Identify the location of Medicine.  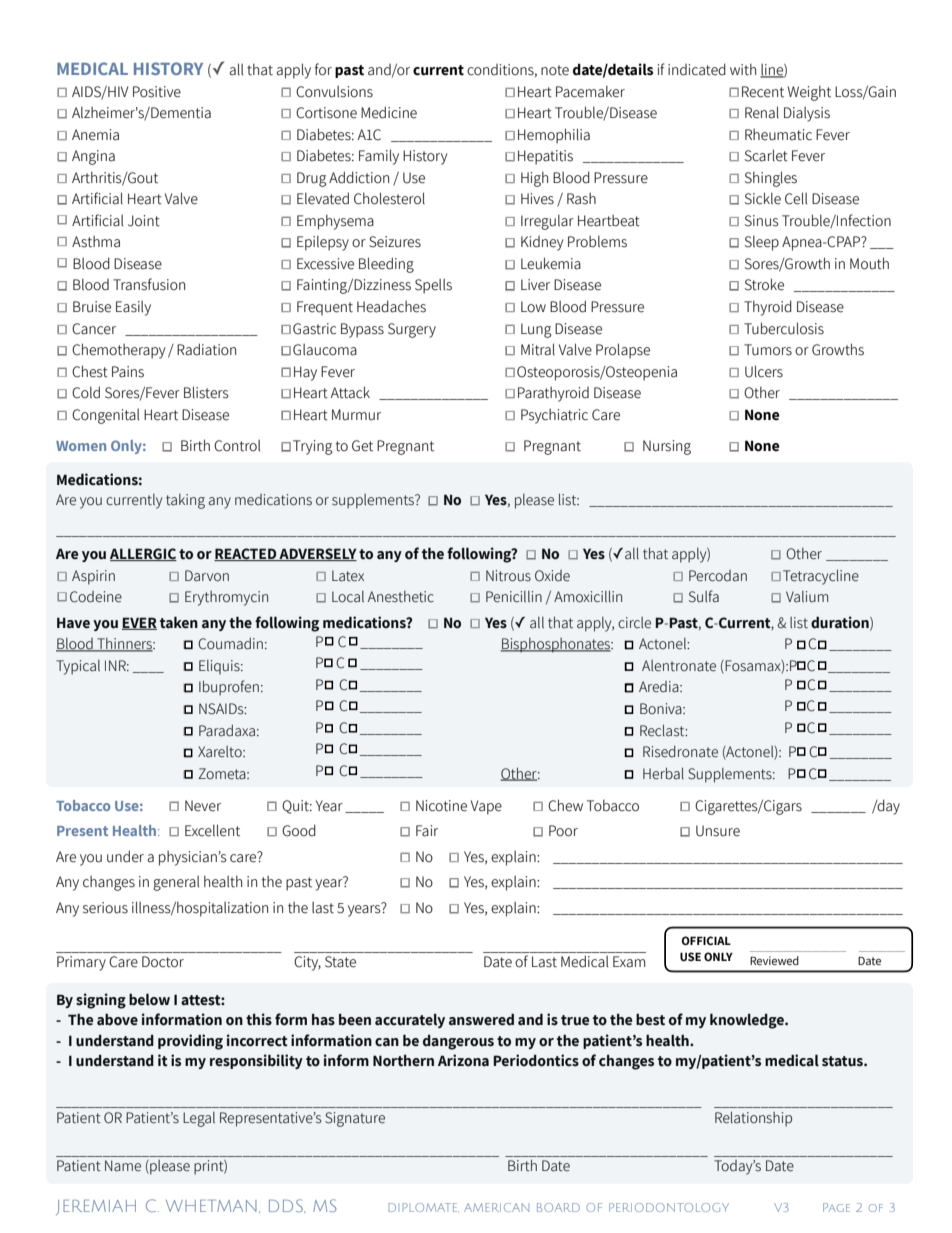
(389, 112).
